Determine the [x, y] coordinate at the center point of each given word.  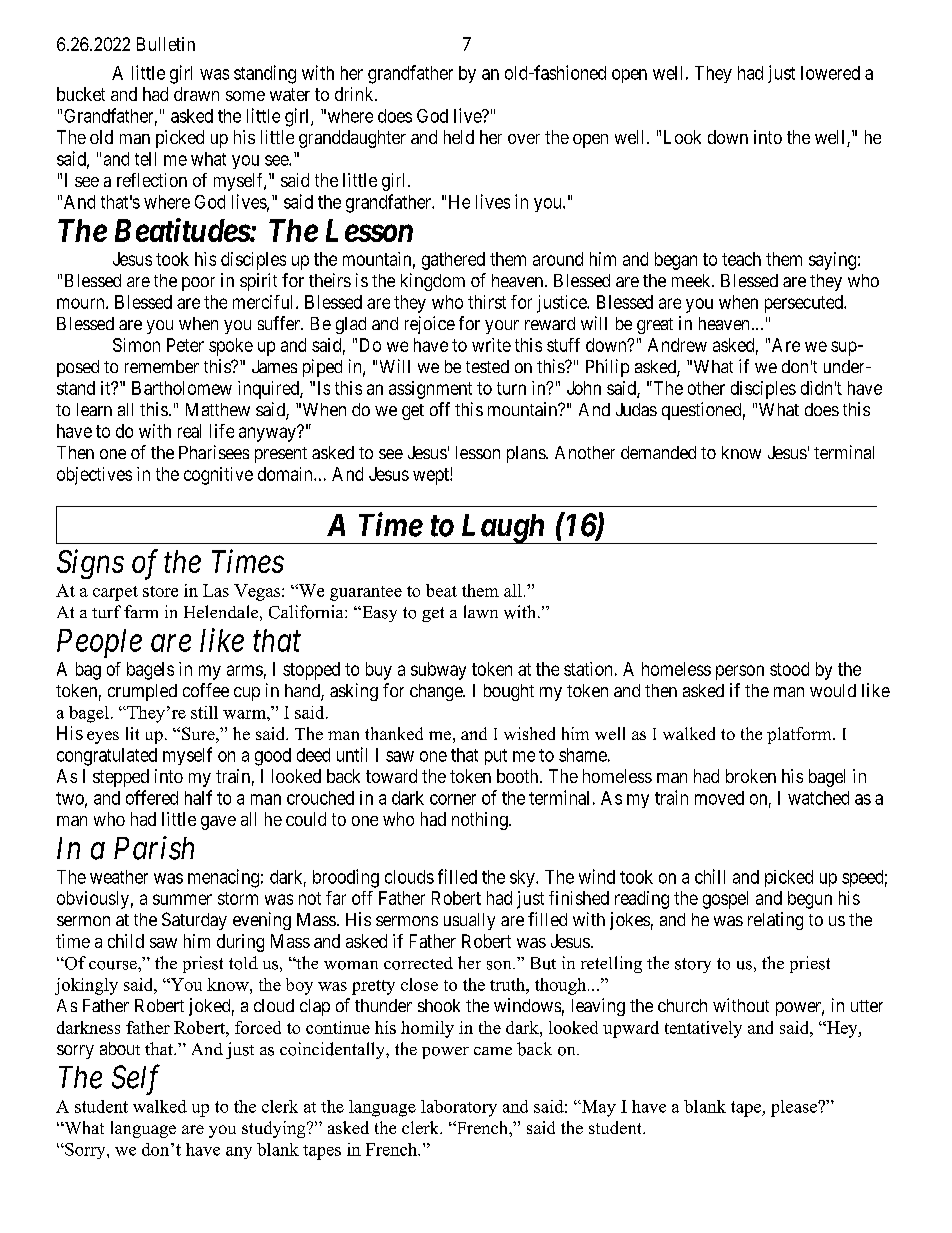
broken [751, 776]
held [459, 137]
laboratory [459, 1108]
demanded [658, 452]
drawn [196, 94]
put [496, 757]
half [198, 797]
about [120, 1048]
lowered [830, 73]
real [189, 431]
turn [511, 388]
